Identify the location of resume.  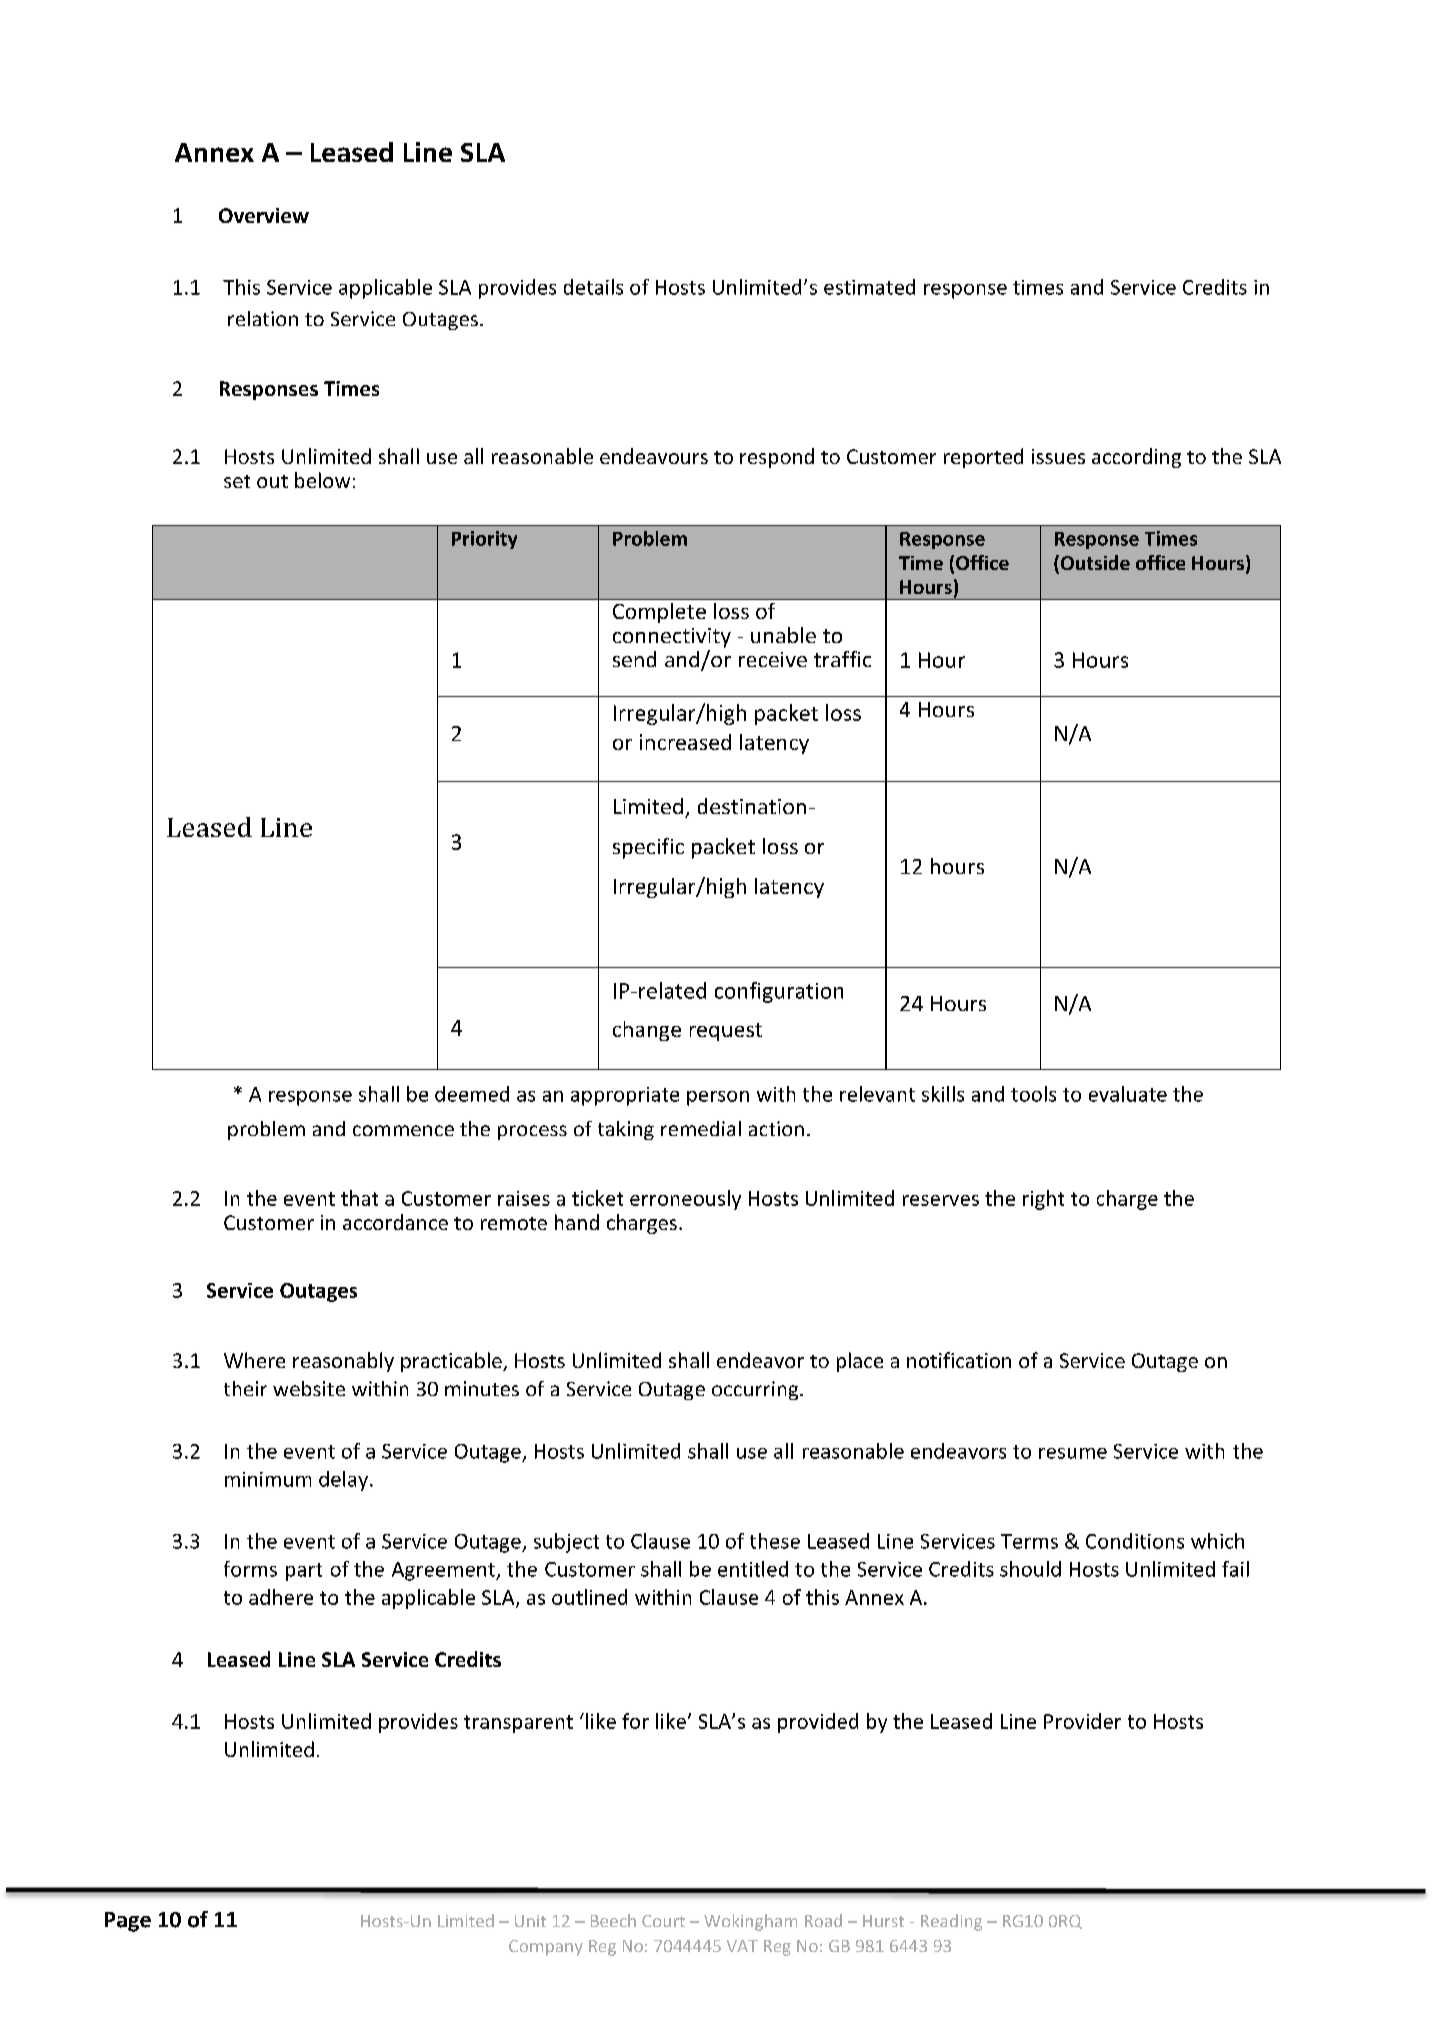
(1073, 1453).
